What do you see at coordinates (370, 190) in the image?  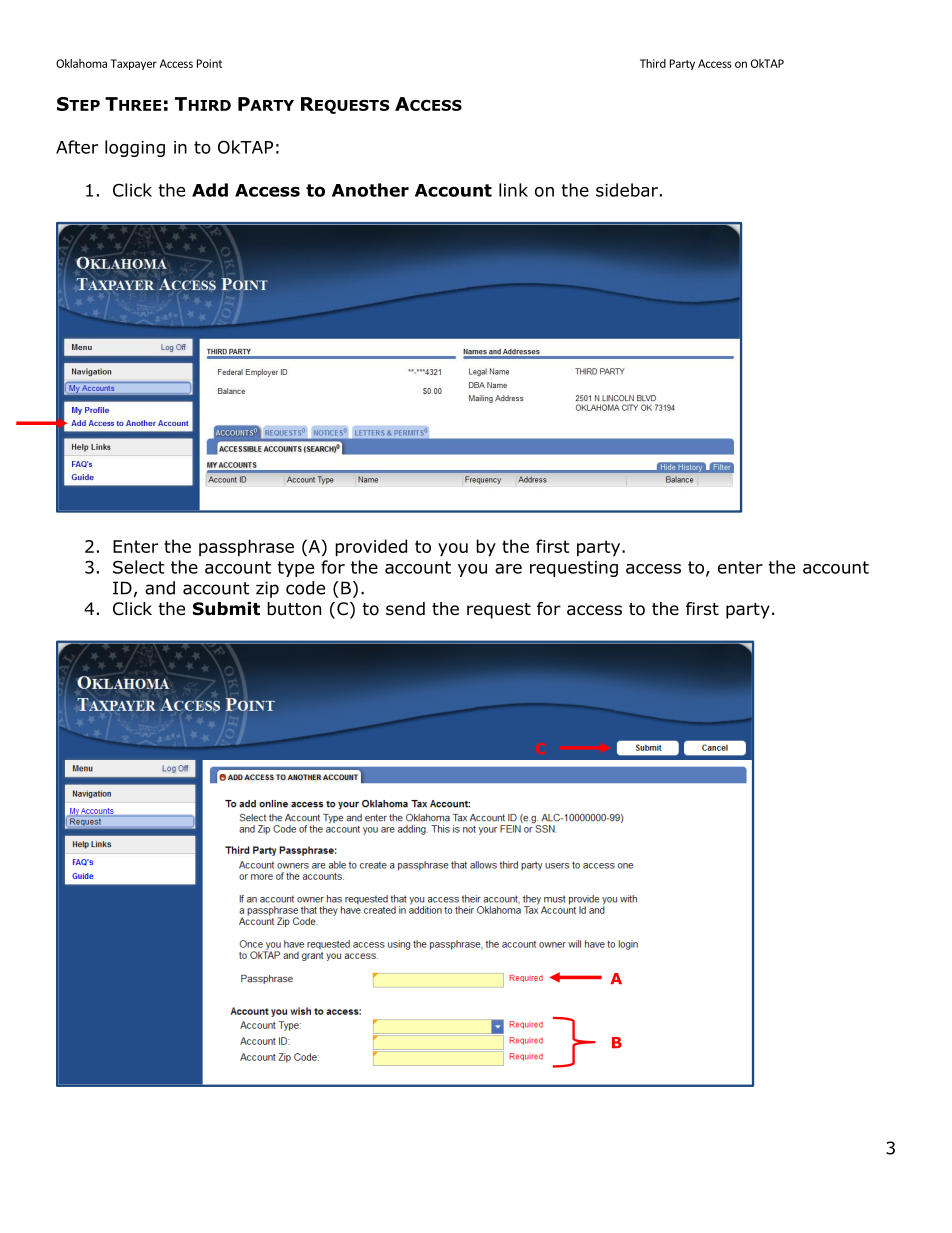 I see `Another` at bounding box center [370, 190].
